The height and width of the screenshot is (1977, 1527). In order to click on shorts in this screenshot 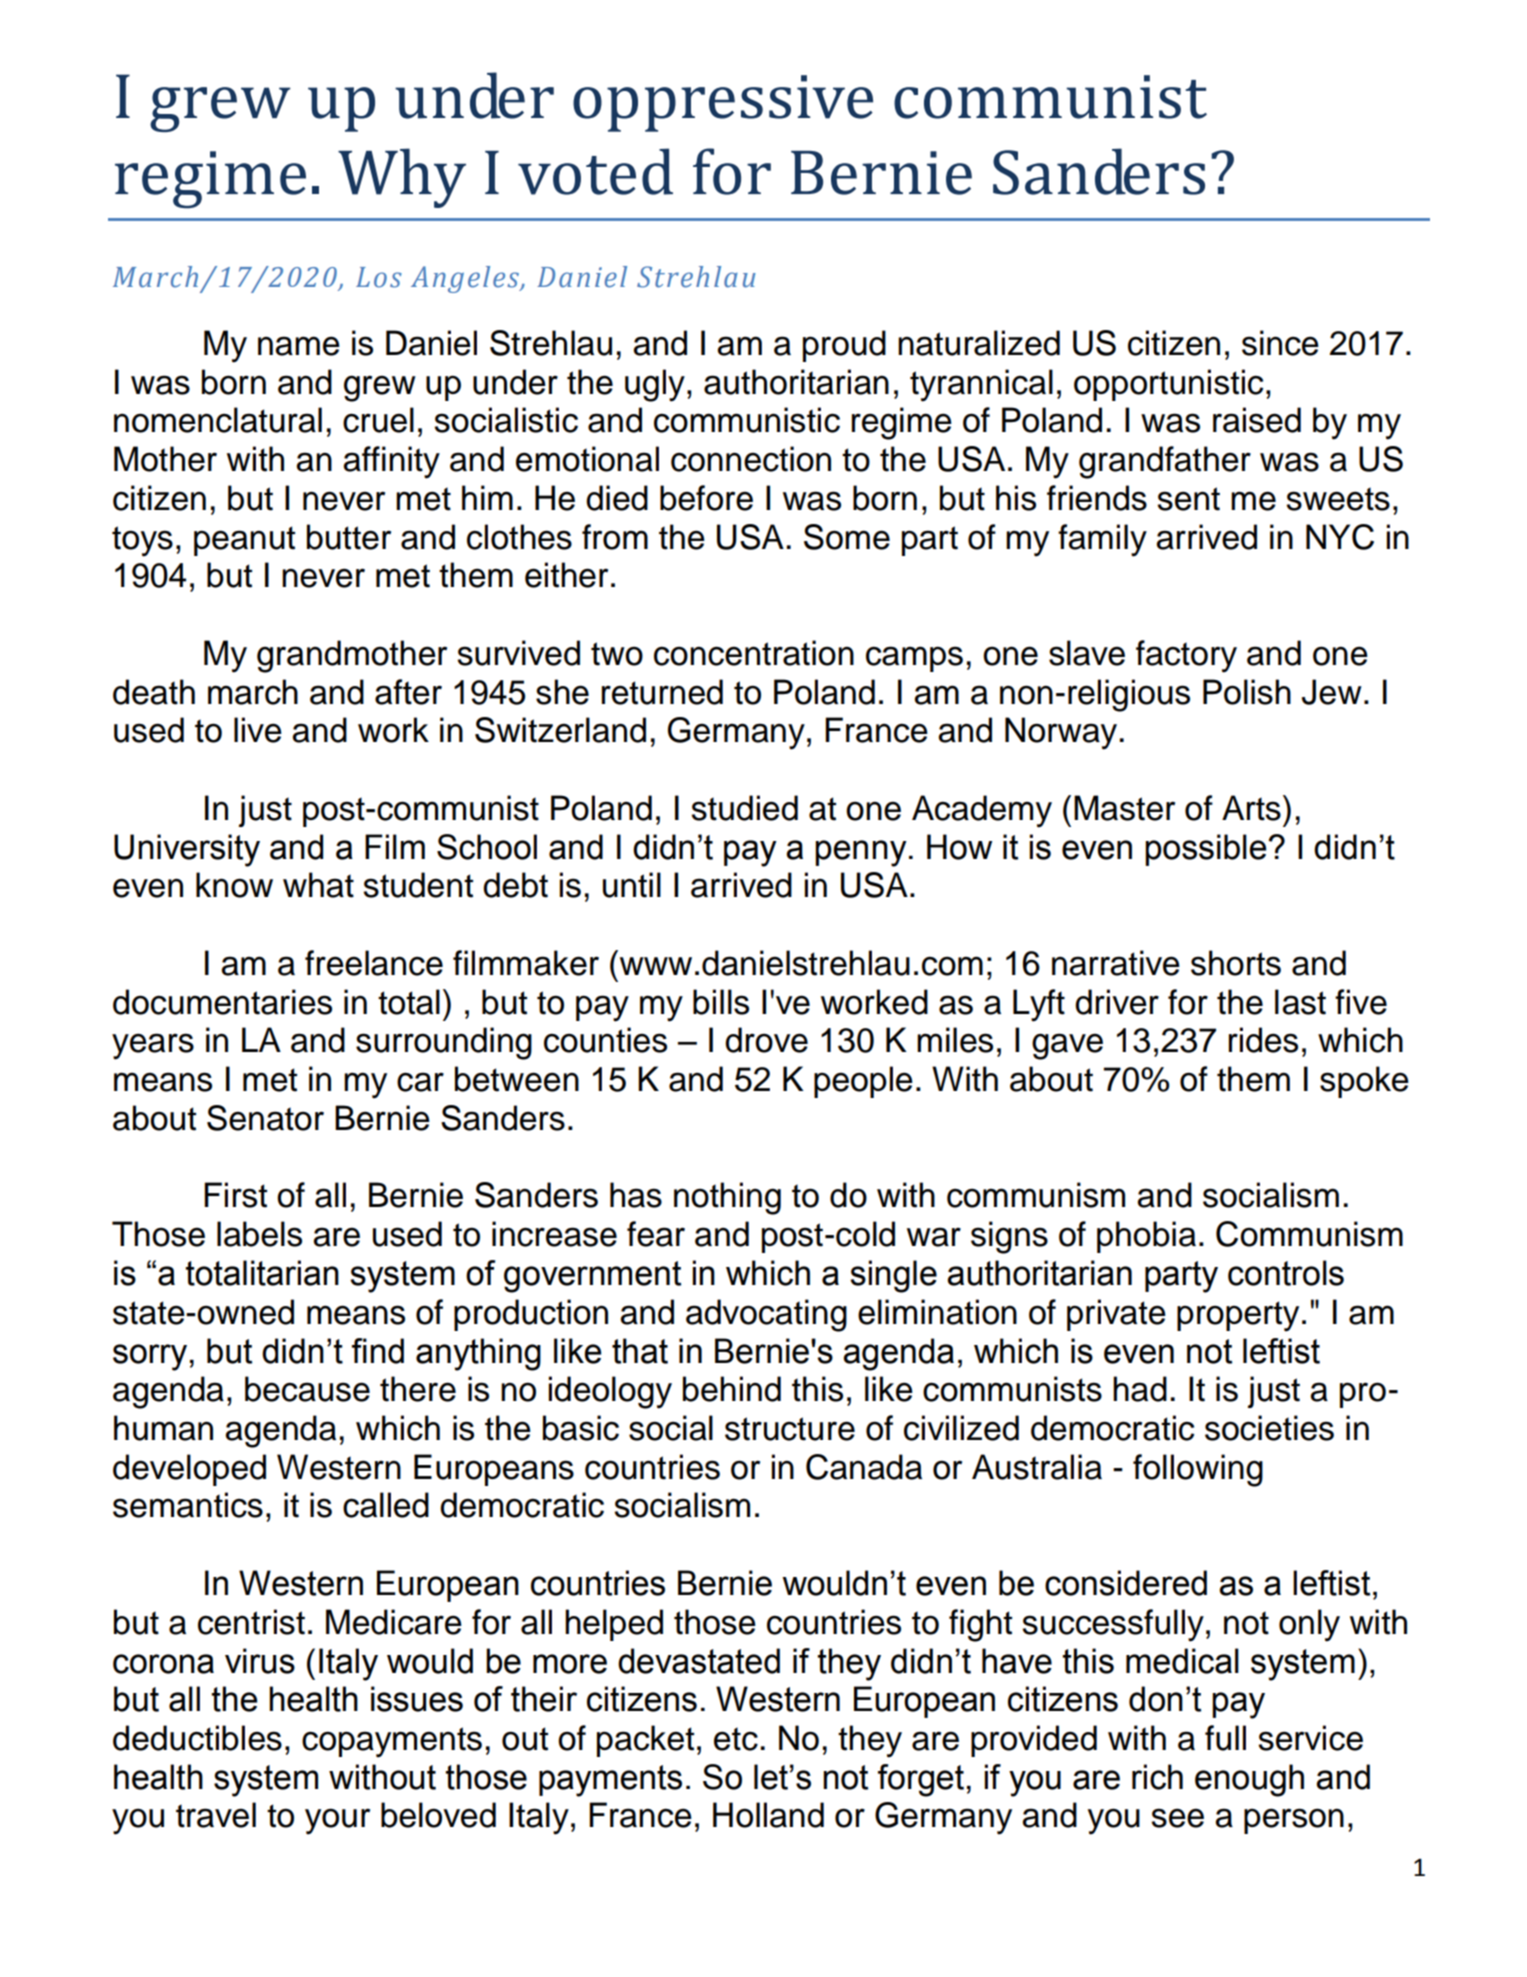, I will do `click(1236, 963)`.
